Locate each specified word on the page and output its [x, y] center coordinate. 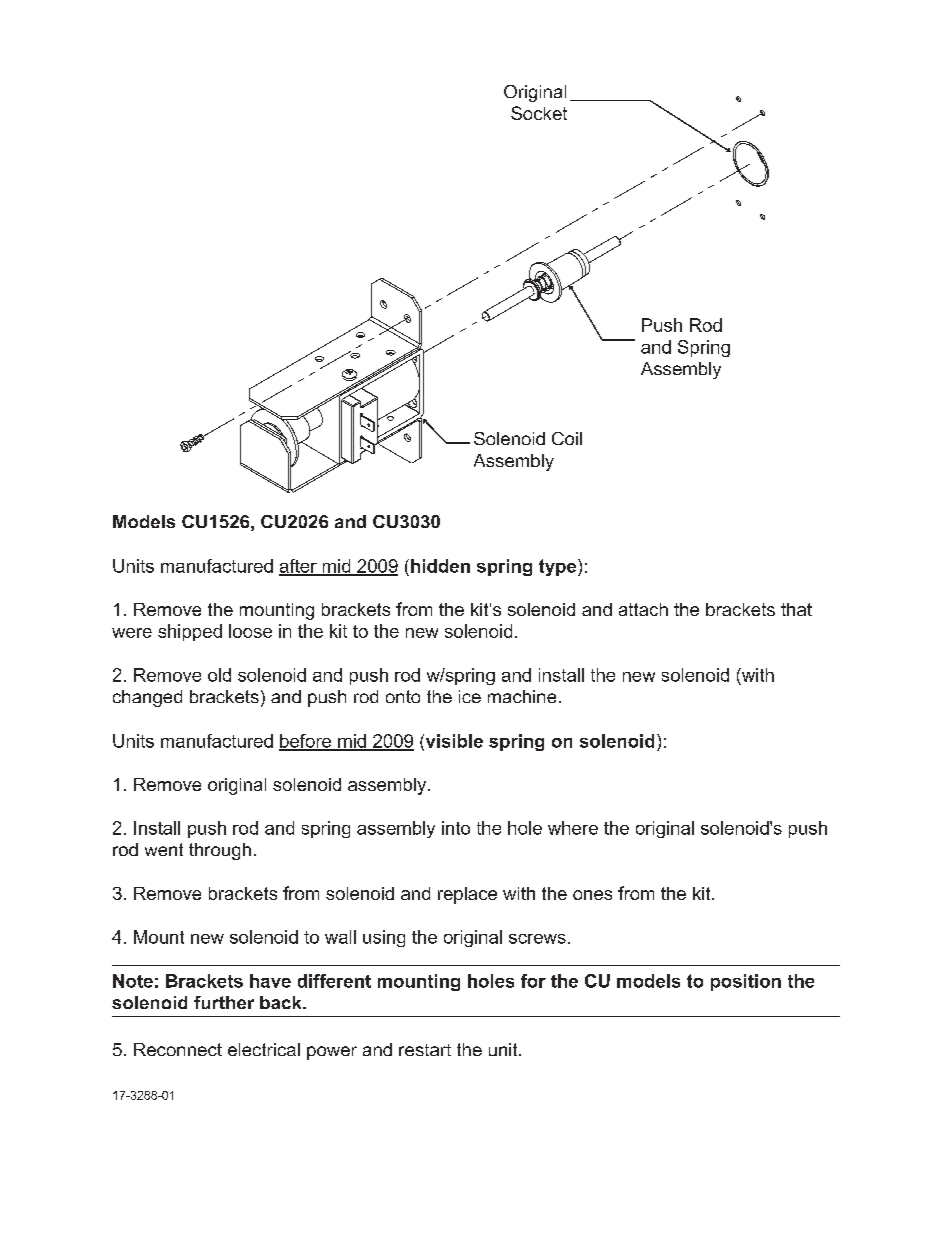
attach [643, 609]
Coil [567, 438]
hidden [440, 566]
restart [425, 1050]
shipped [190, 632]
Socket [539, 113]
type [559, 567]
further [224, 1002]
